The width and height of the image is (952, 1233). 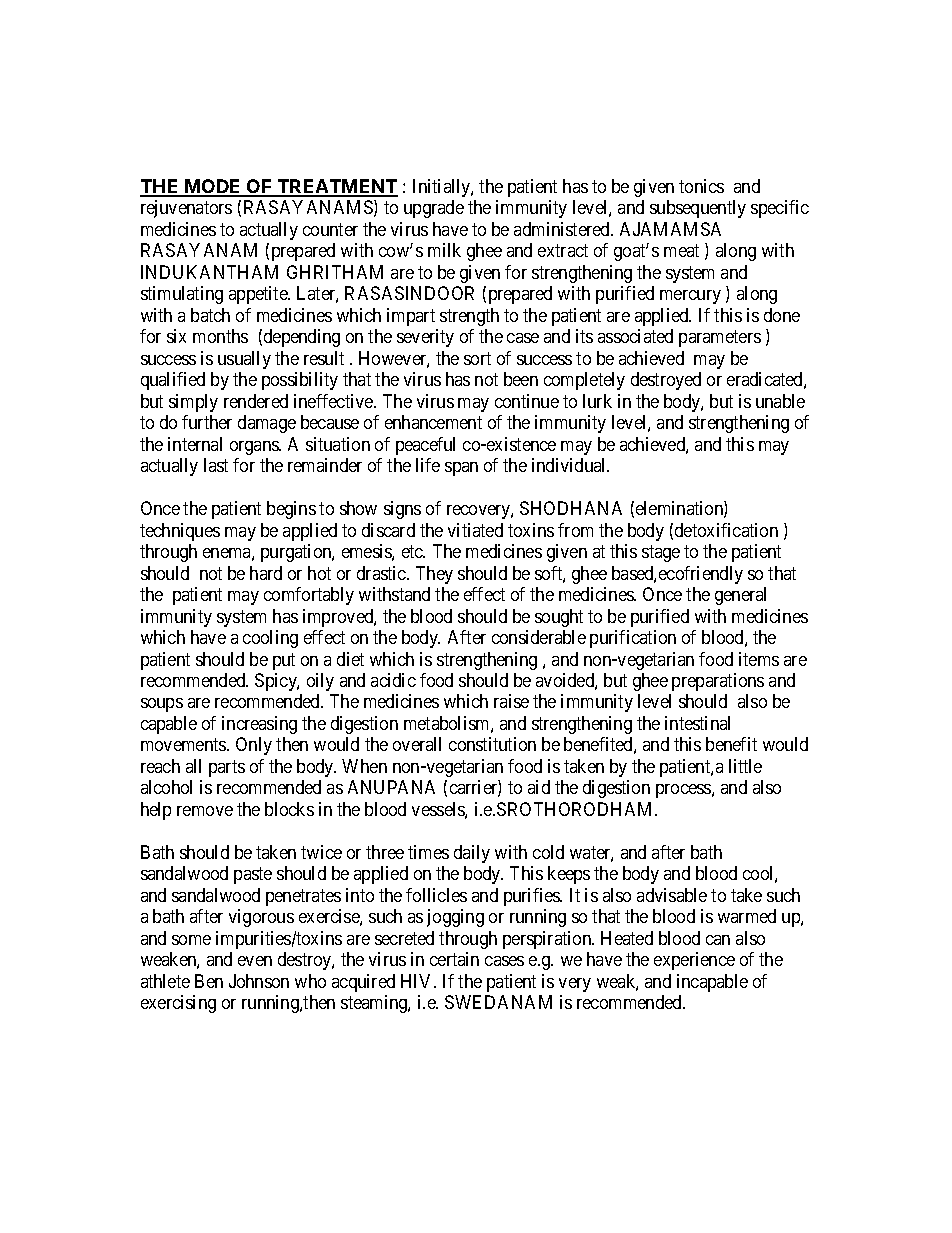 What do you see at coordinates (635, 336) in the image?
I see `associated` at bounding box center [635, 336].
